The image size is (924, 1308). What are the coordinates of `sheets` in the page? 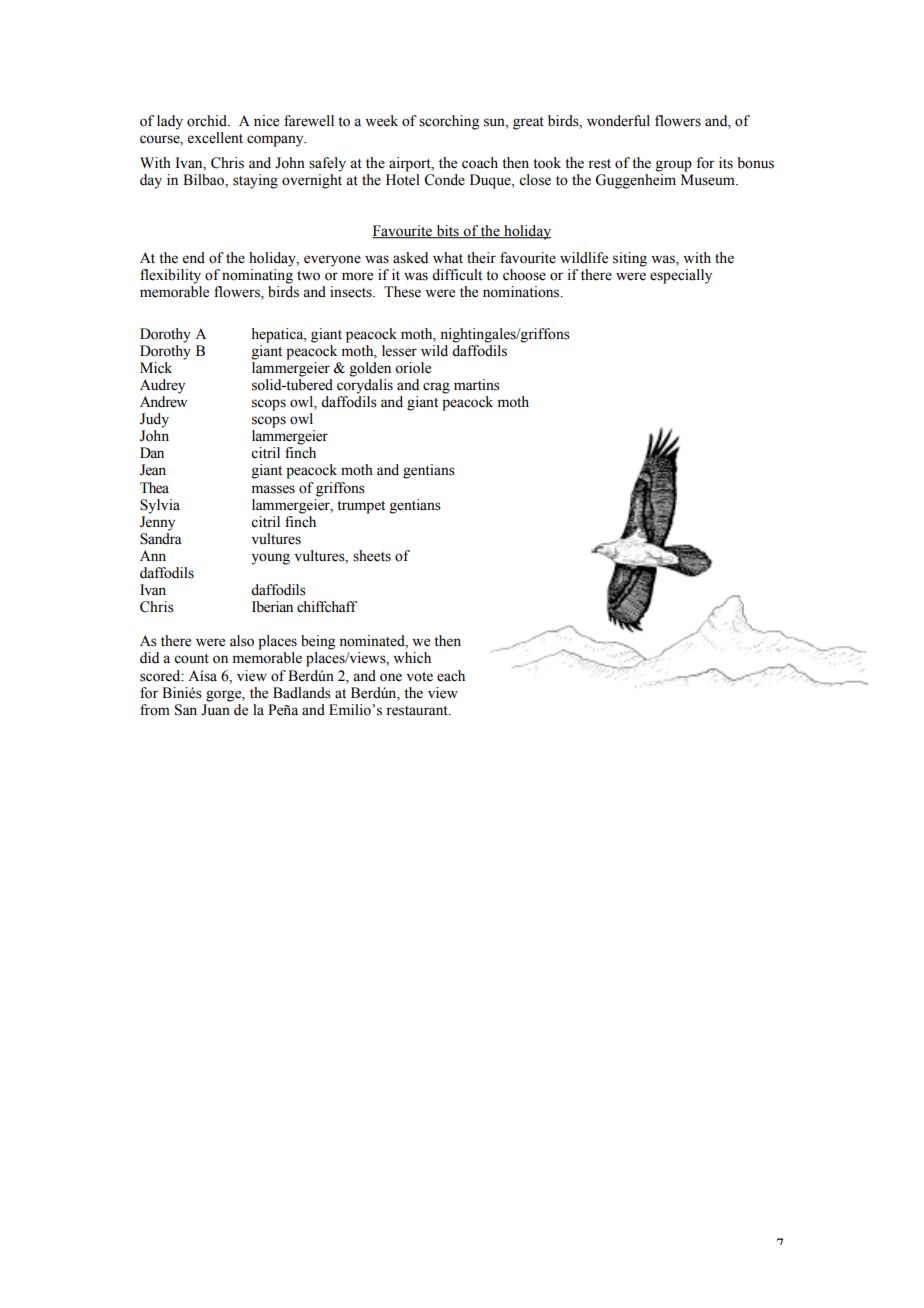 It's located at (372, 556).
